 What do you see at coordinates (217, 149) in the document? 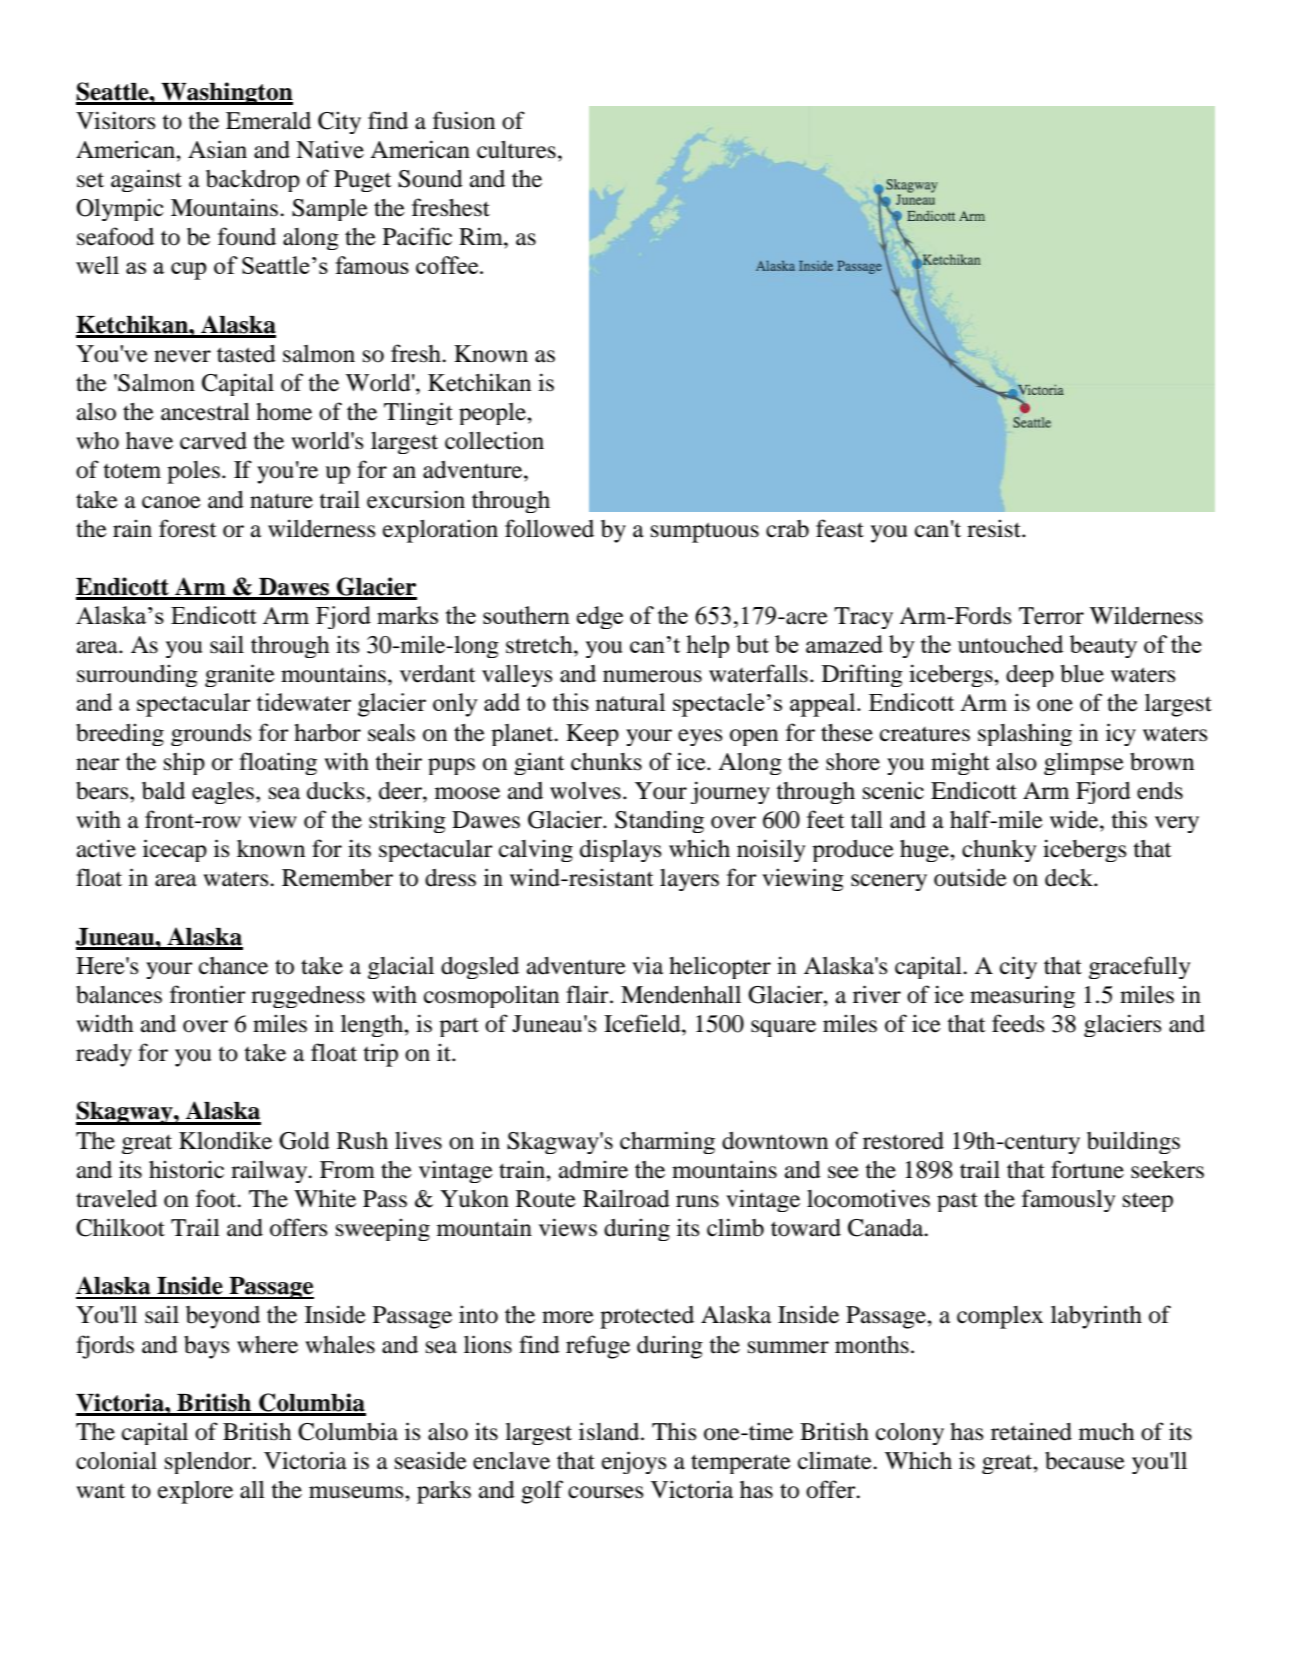
I see `Asian` at bounding box center [217, 149].
